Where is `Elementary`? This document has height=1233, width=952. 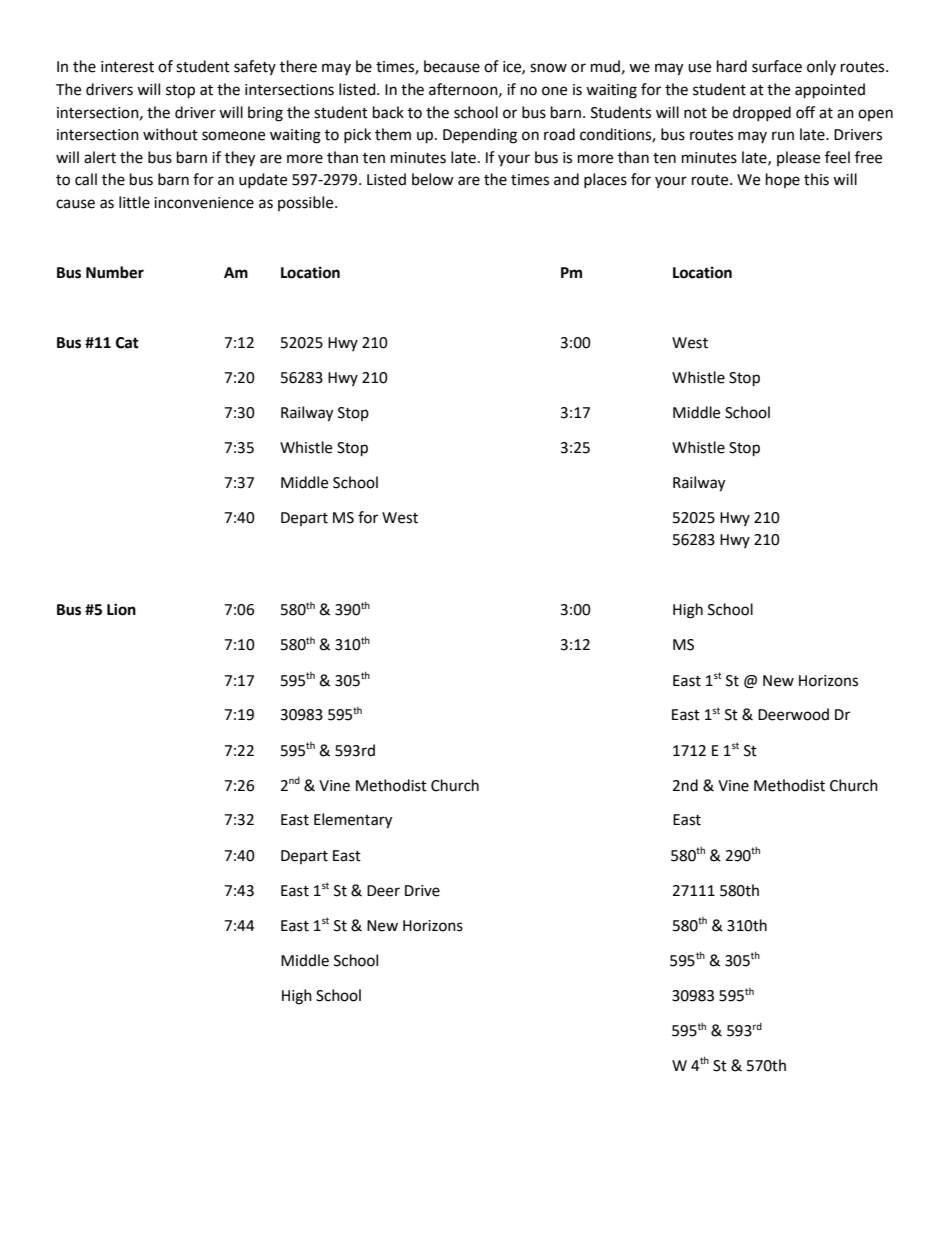 Elementary is located at coordinates (353, 821).
